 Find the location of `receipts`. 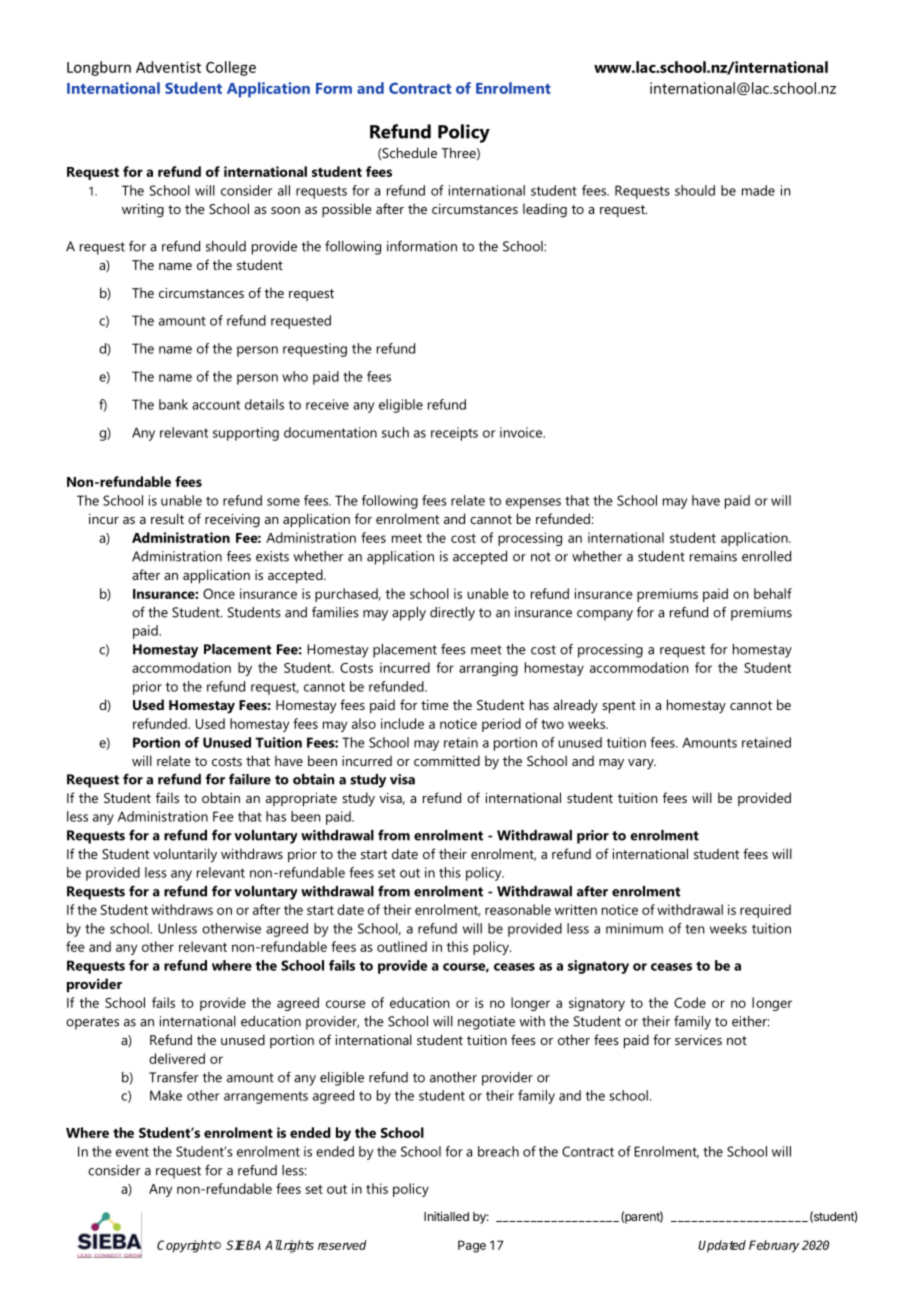

receipts is located at coordinates (454, 434).
